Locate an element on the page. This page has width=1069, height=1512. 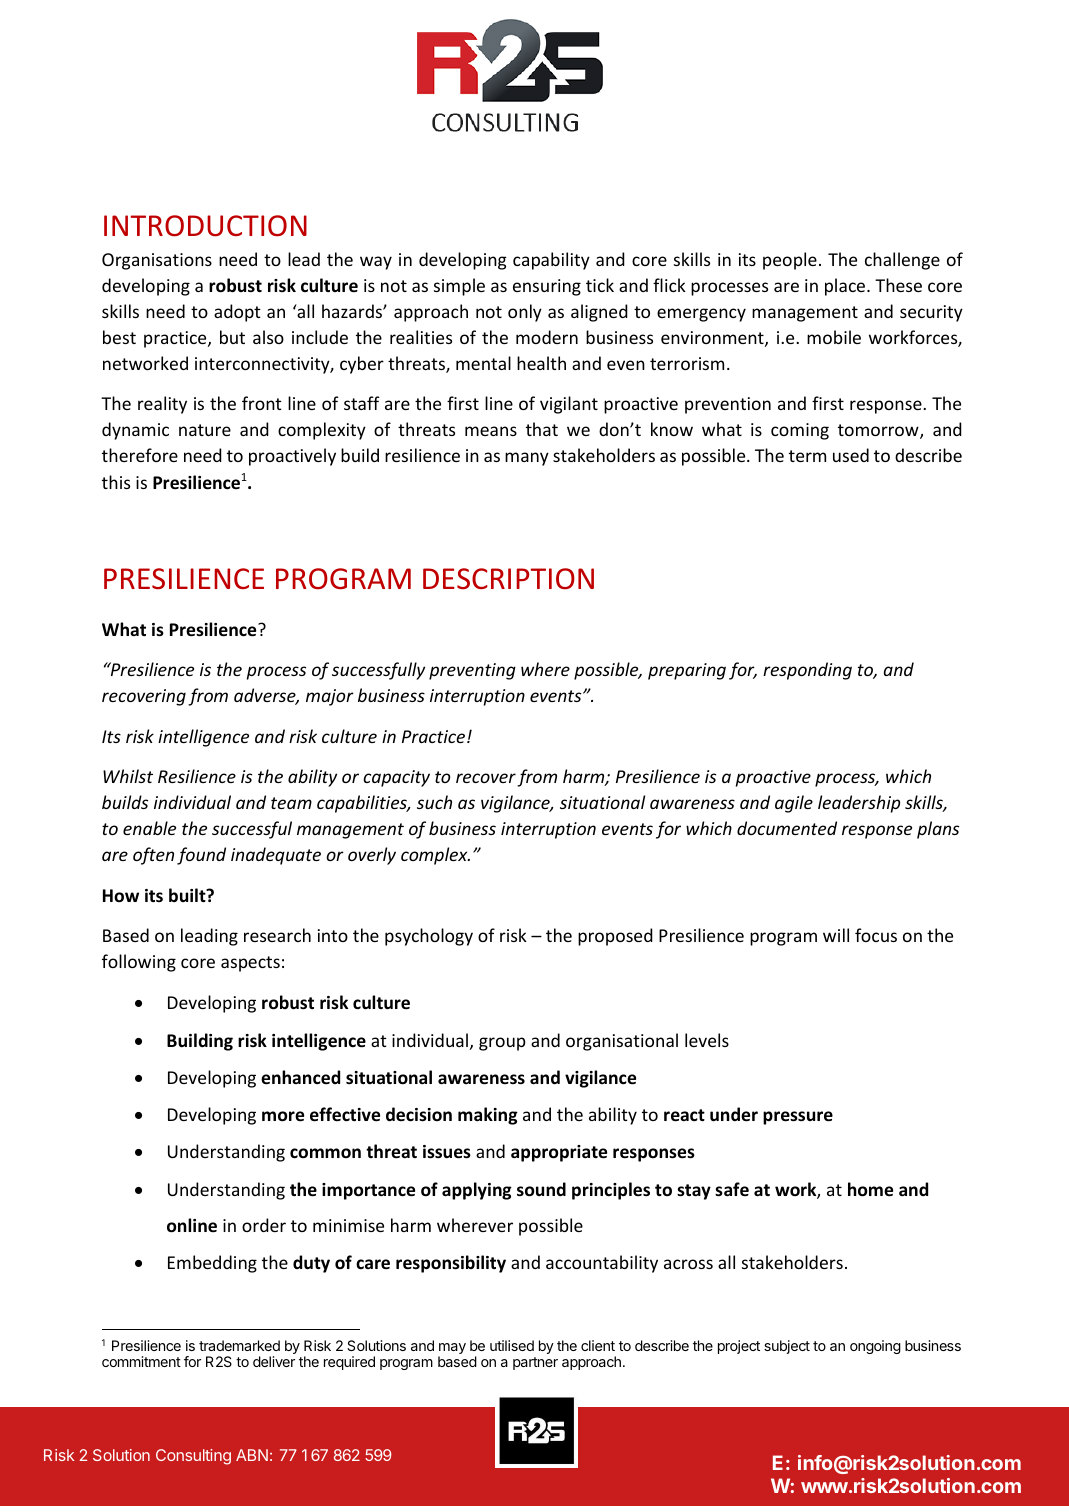
partner is located at coordinates (535, 1363).
